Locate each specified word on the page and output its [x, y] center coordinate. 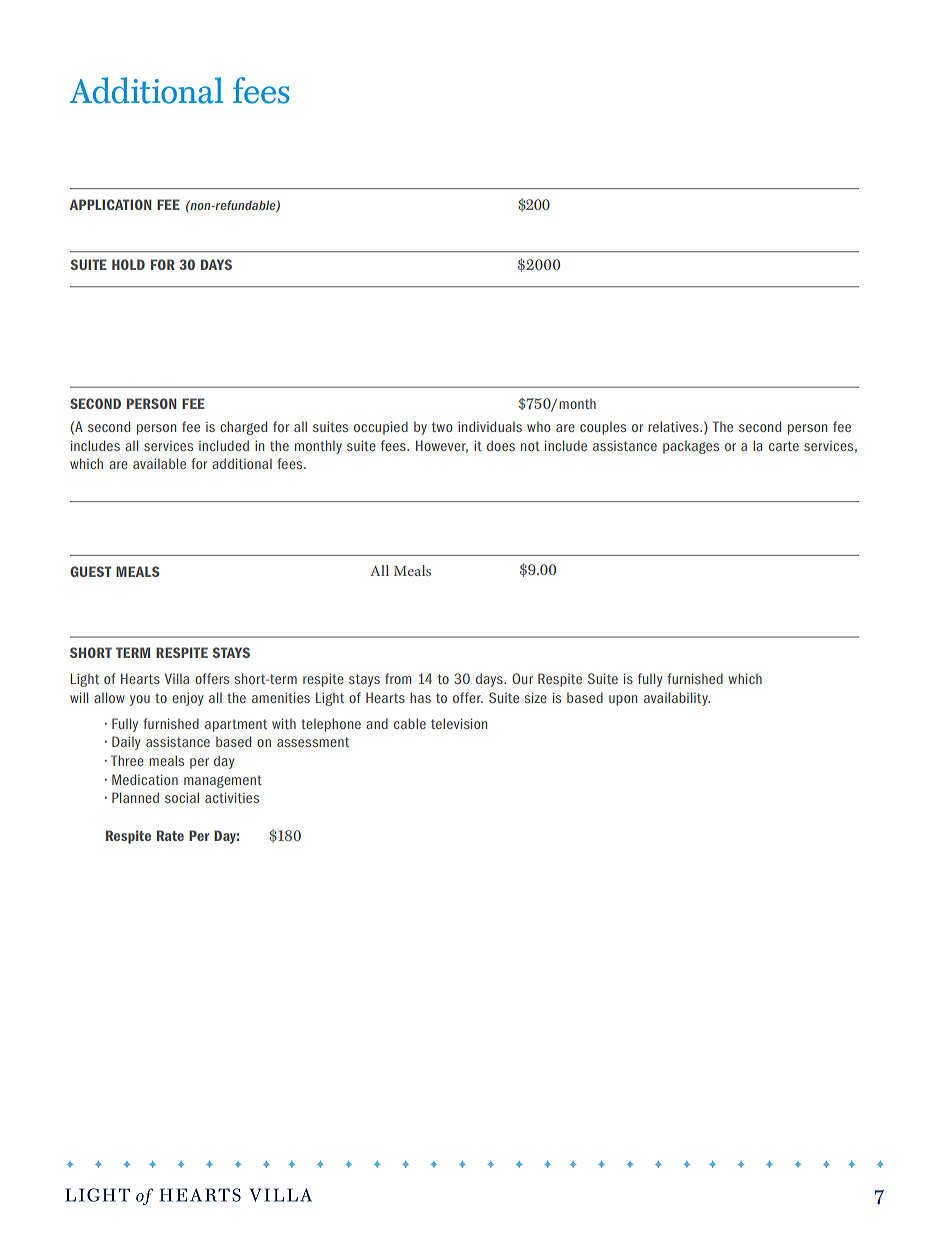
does [501, 445]
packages [691, 447]
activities [232, 797]
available [159, 463]
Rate [170, 835]
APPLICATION [110, 204]
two [442, 427]
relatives [674, 426]
